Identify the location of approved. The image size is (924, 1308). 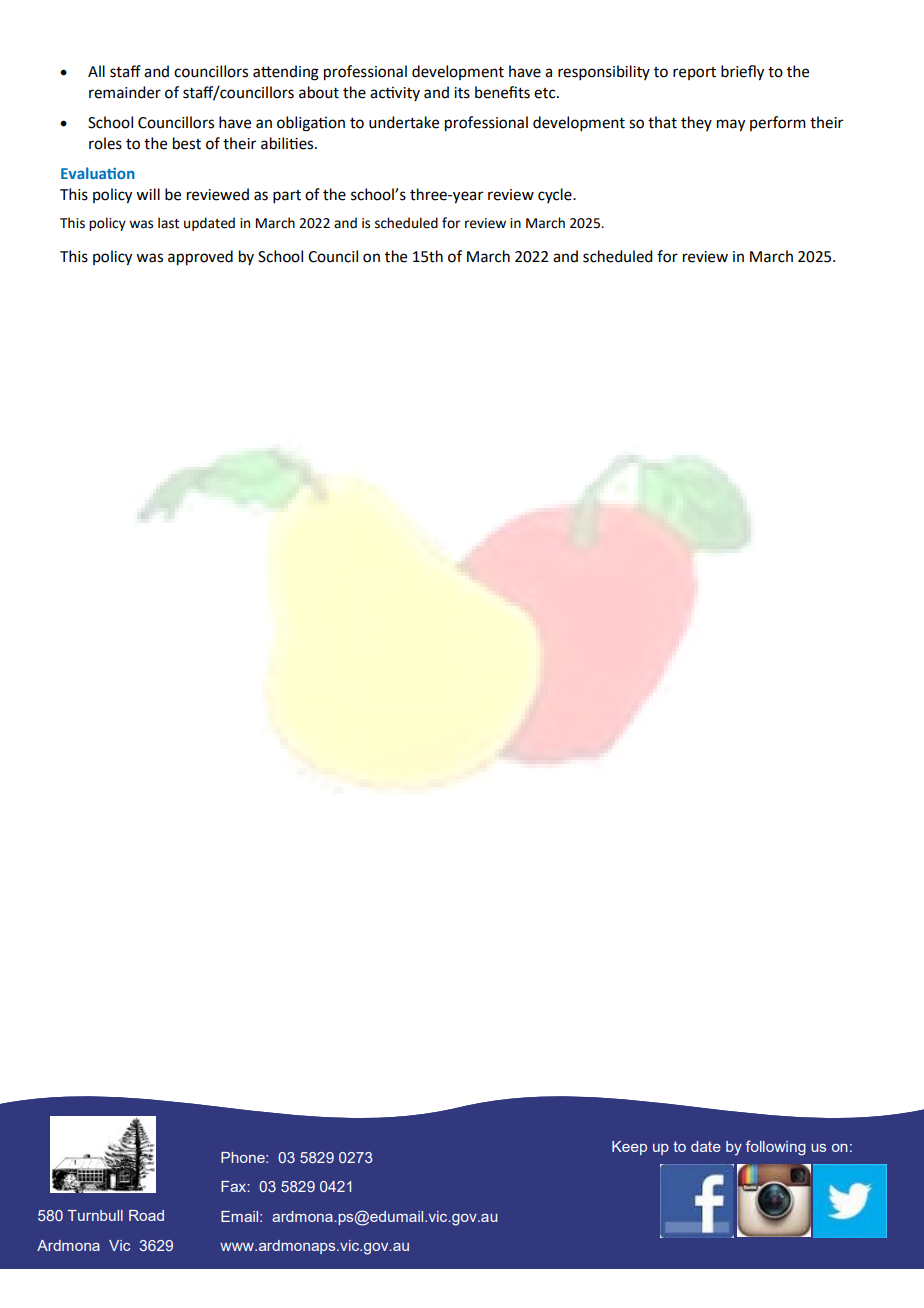
(200, 258).
